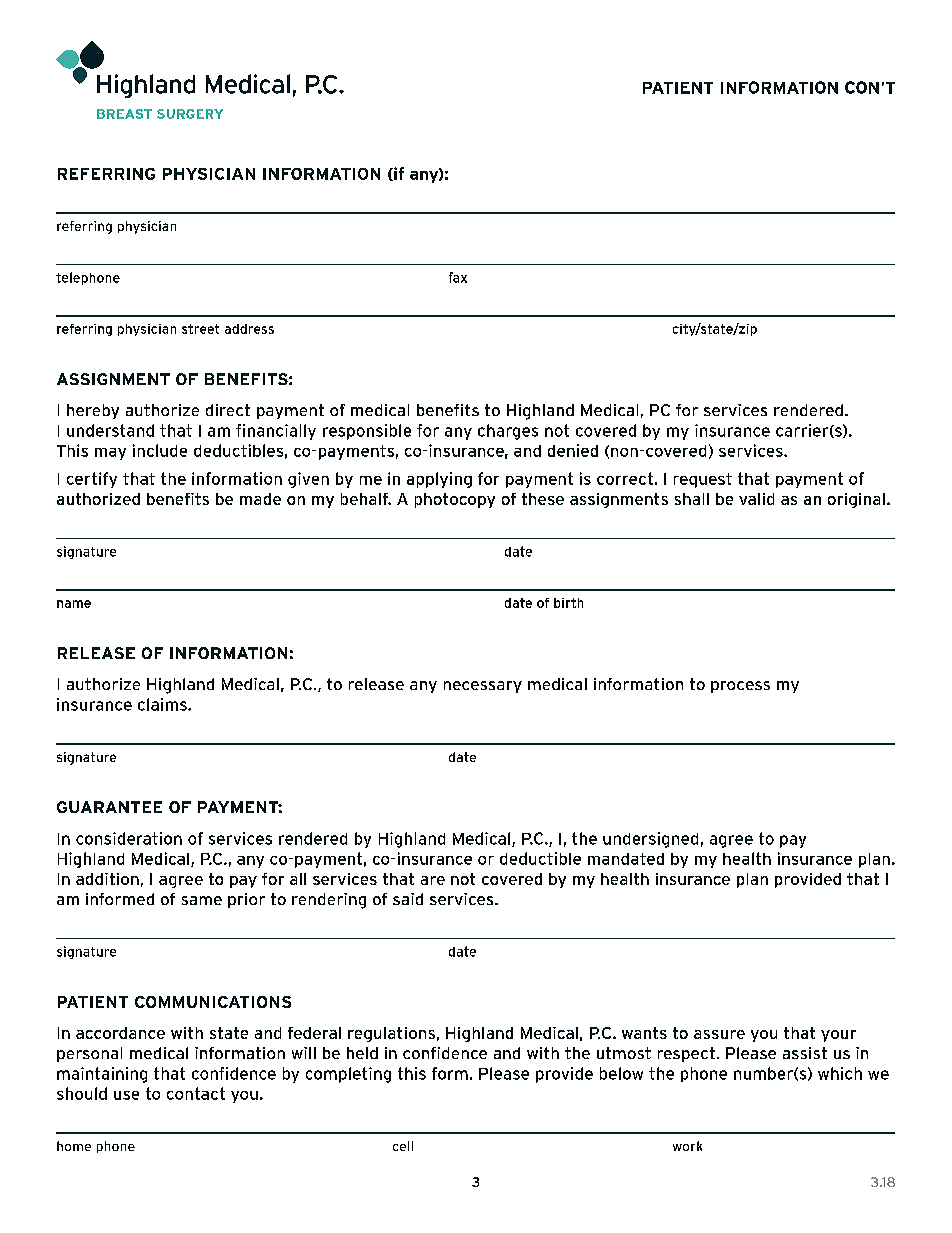 This screenshot has width=952, height=1233. Describe the element at coordinates (703, 480) in the screenshot. I see `request` at that location.
